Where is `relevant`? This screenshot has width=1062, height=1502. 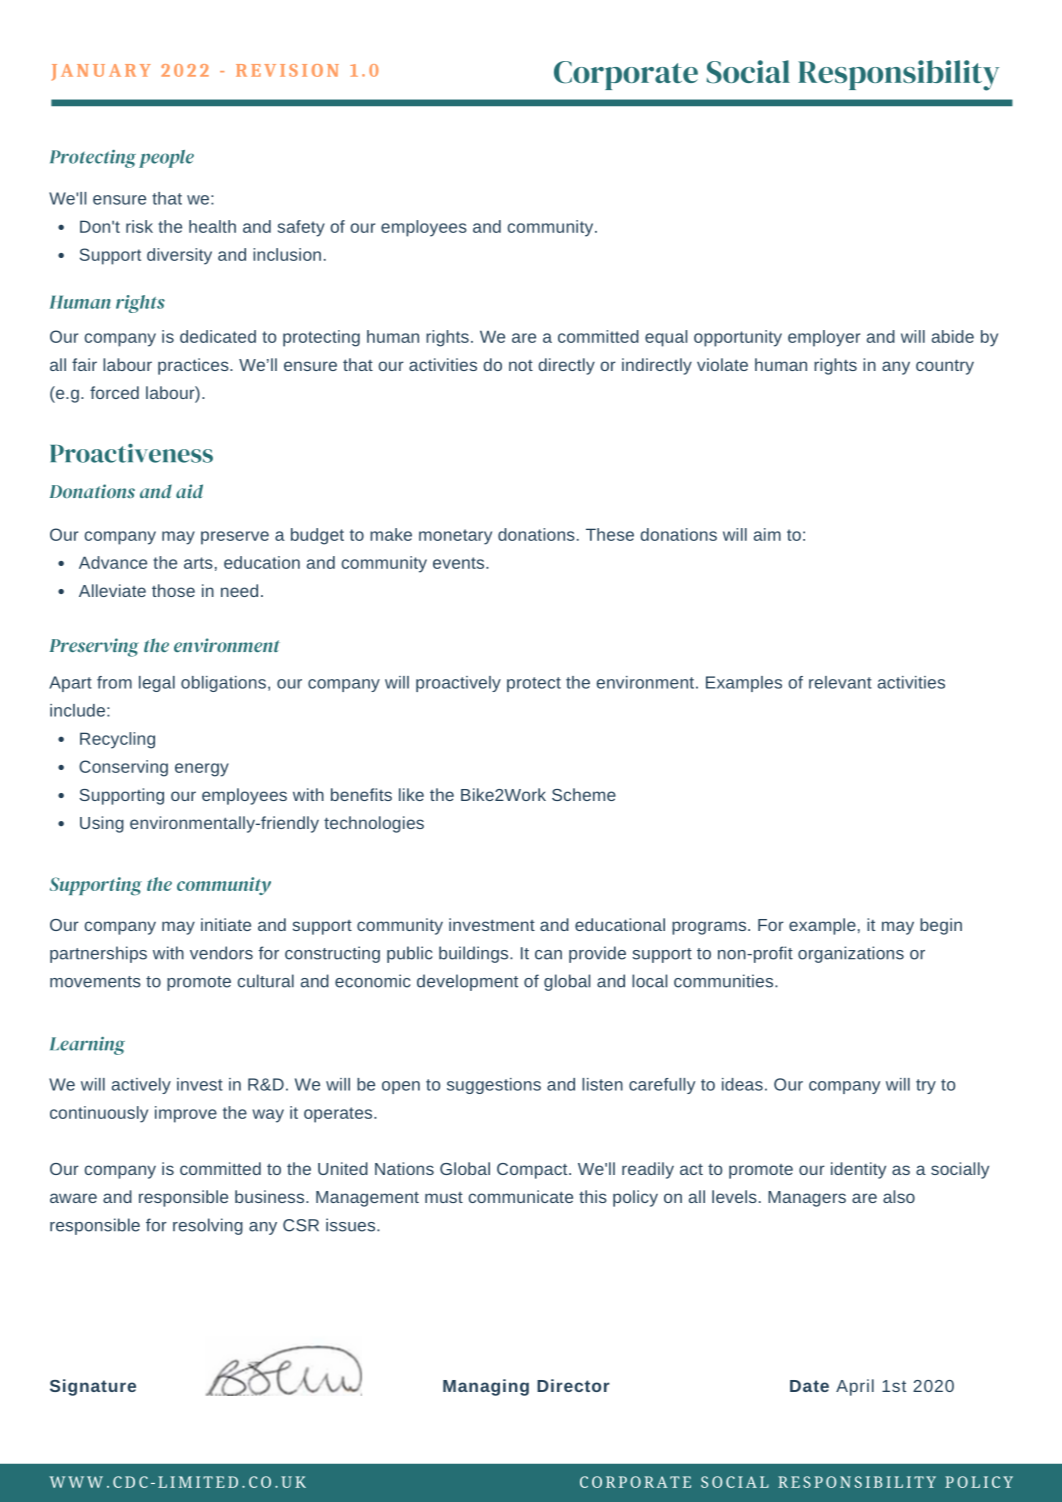 relevant is located at coordinates (840, 682).
